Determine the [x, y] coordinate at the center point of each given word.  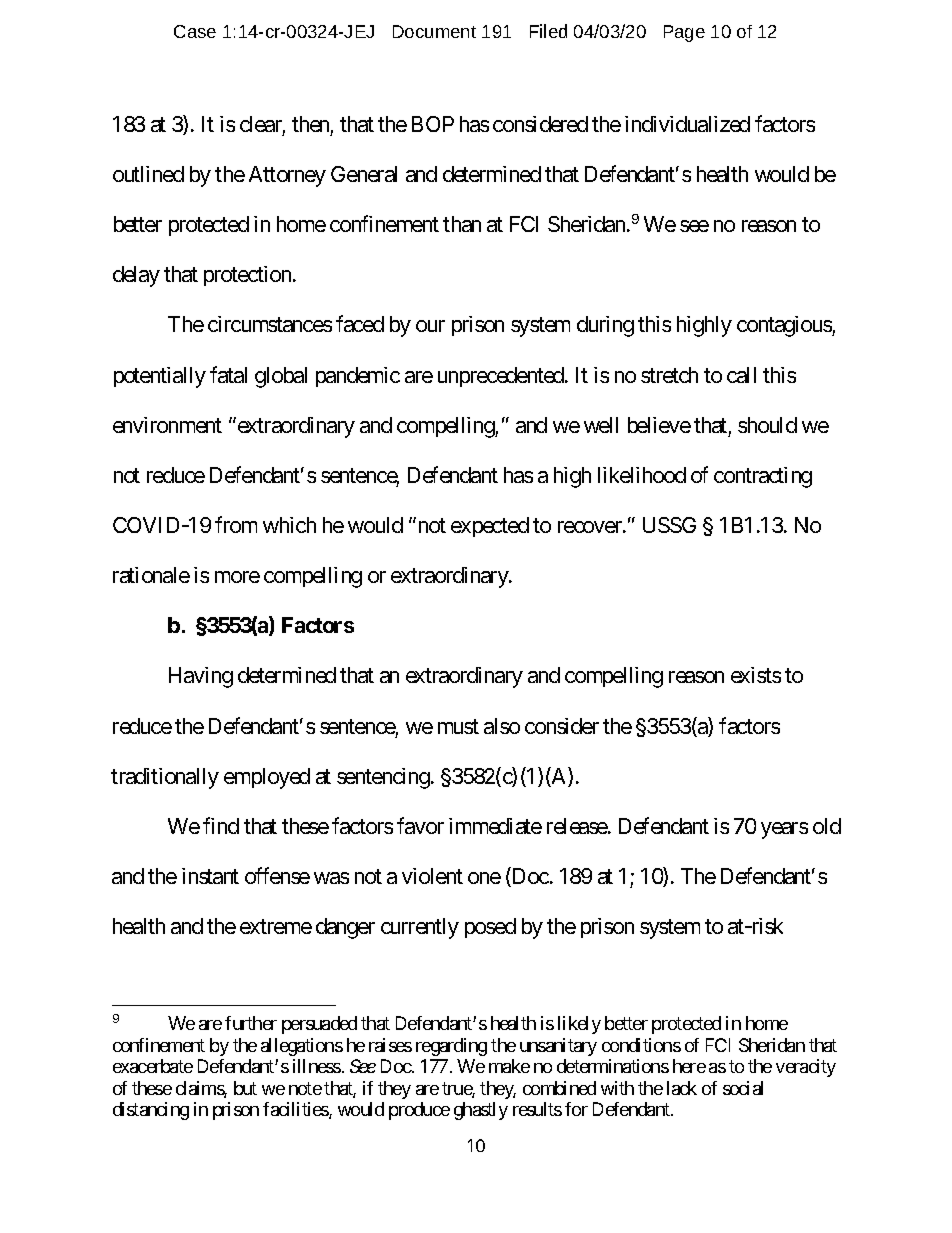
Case [195, 31]
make [509, 1066]
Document [434, 31]
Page [684, 33]
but [245, 1088]
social [743, 1088]
